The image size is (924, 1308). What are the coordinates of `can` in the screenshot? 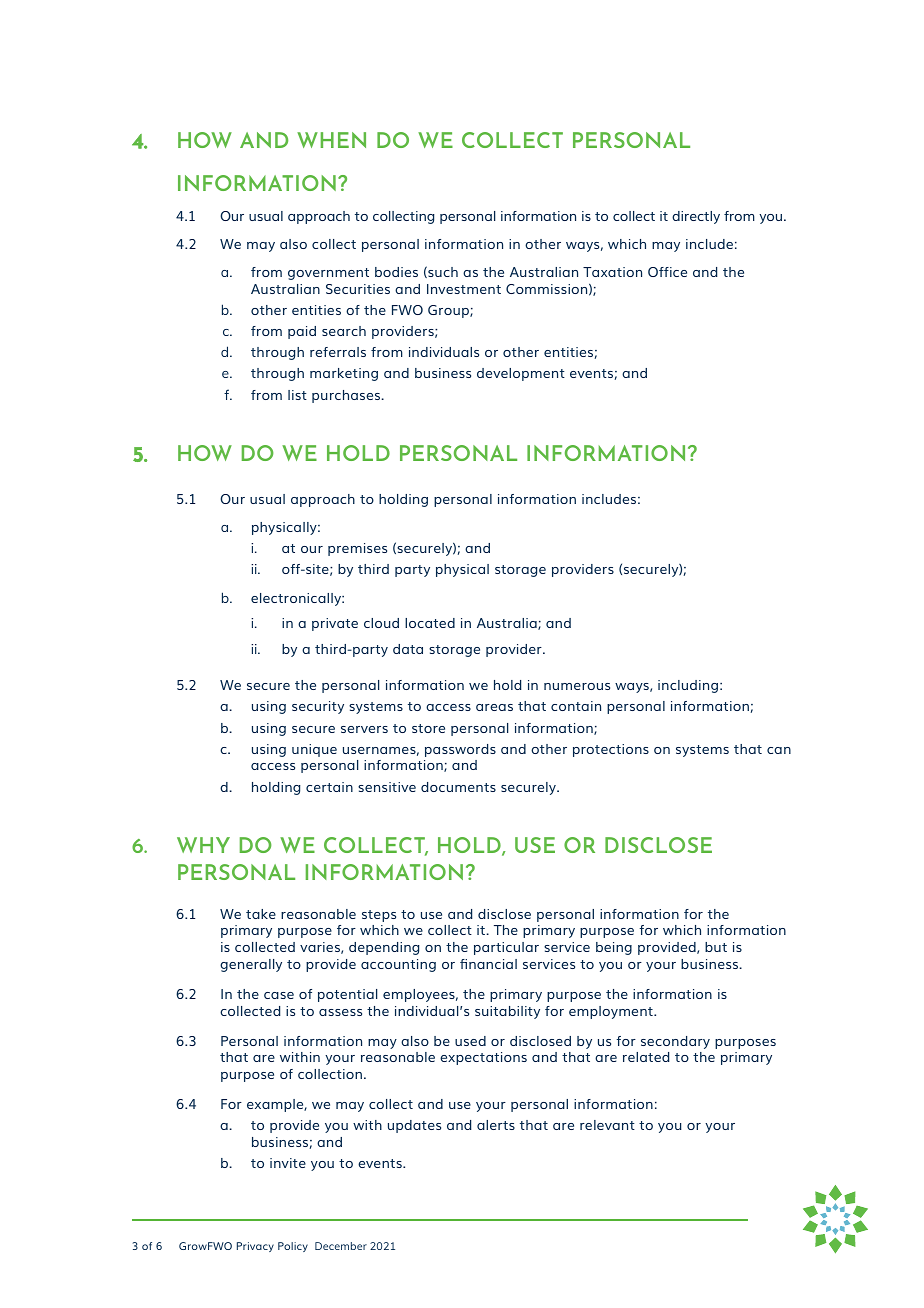 It's located at (779, 750).
